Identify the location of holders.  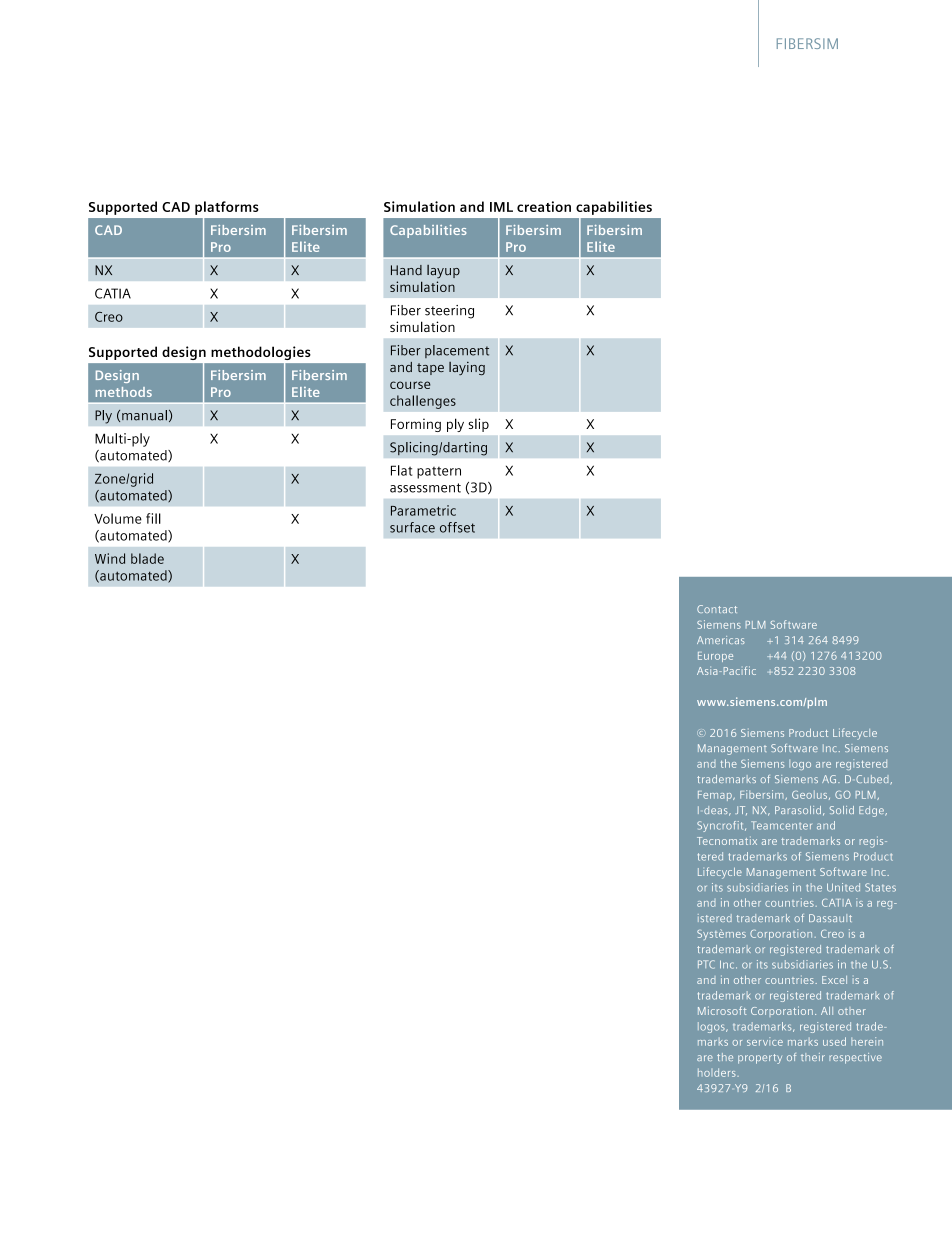
(718, 1072).
